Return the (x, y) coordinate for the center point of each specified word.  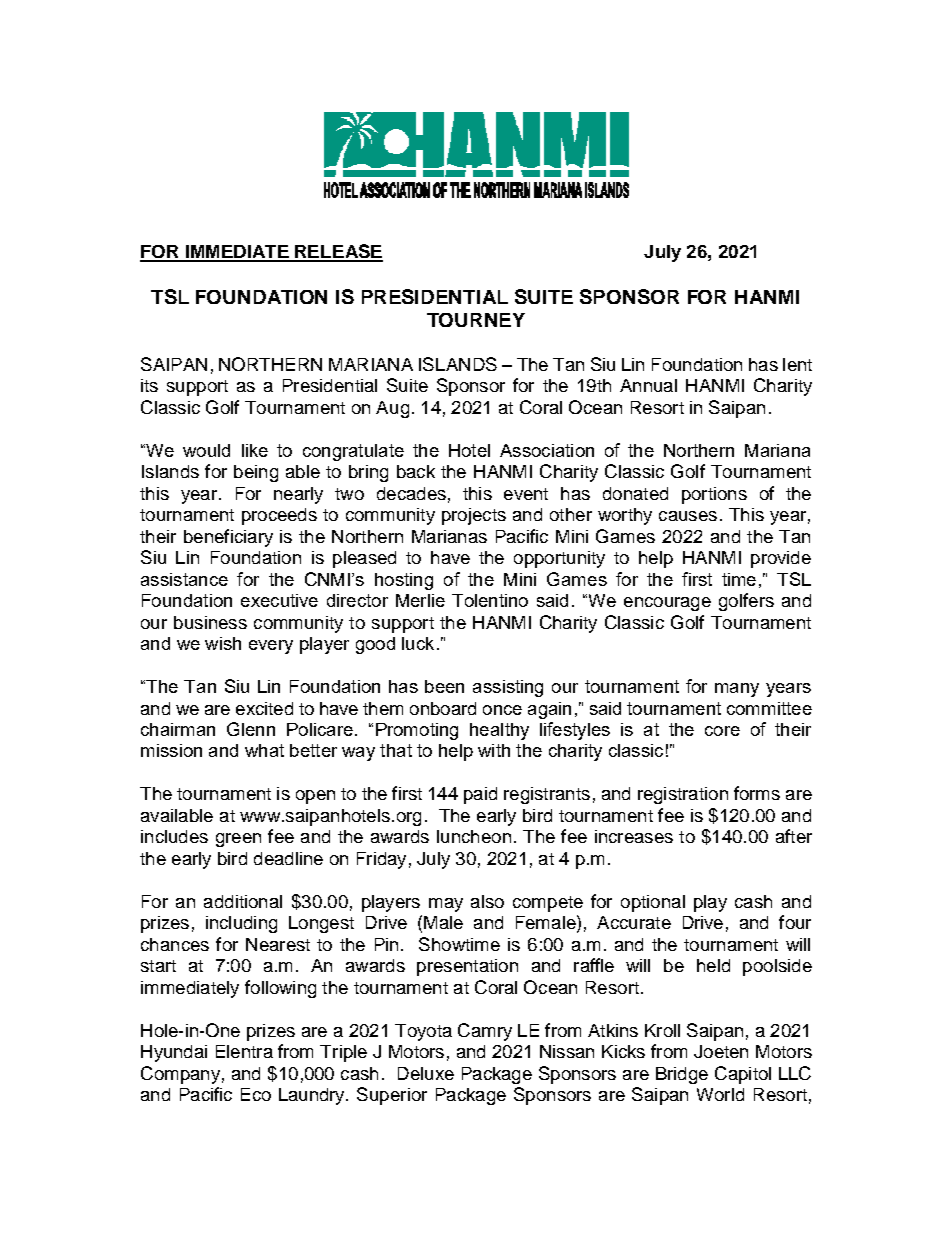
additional (243, 901)
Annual (648, 385)
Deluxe (426, 1073)
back (416, 471)
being (256, 473)
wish (223, 643)
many (737, 690)
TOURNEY (476, 320)
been (444, 686)
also (487, 901)
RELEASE (338, 252)
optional (653, 903)
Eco (256, 1094)
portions (714, 495)
